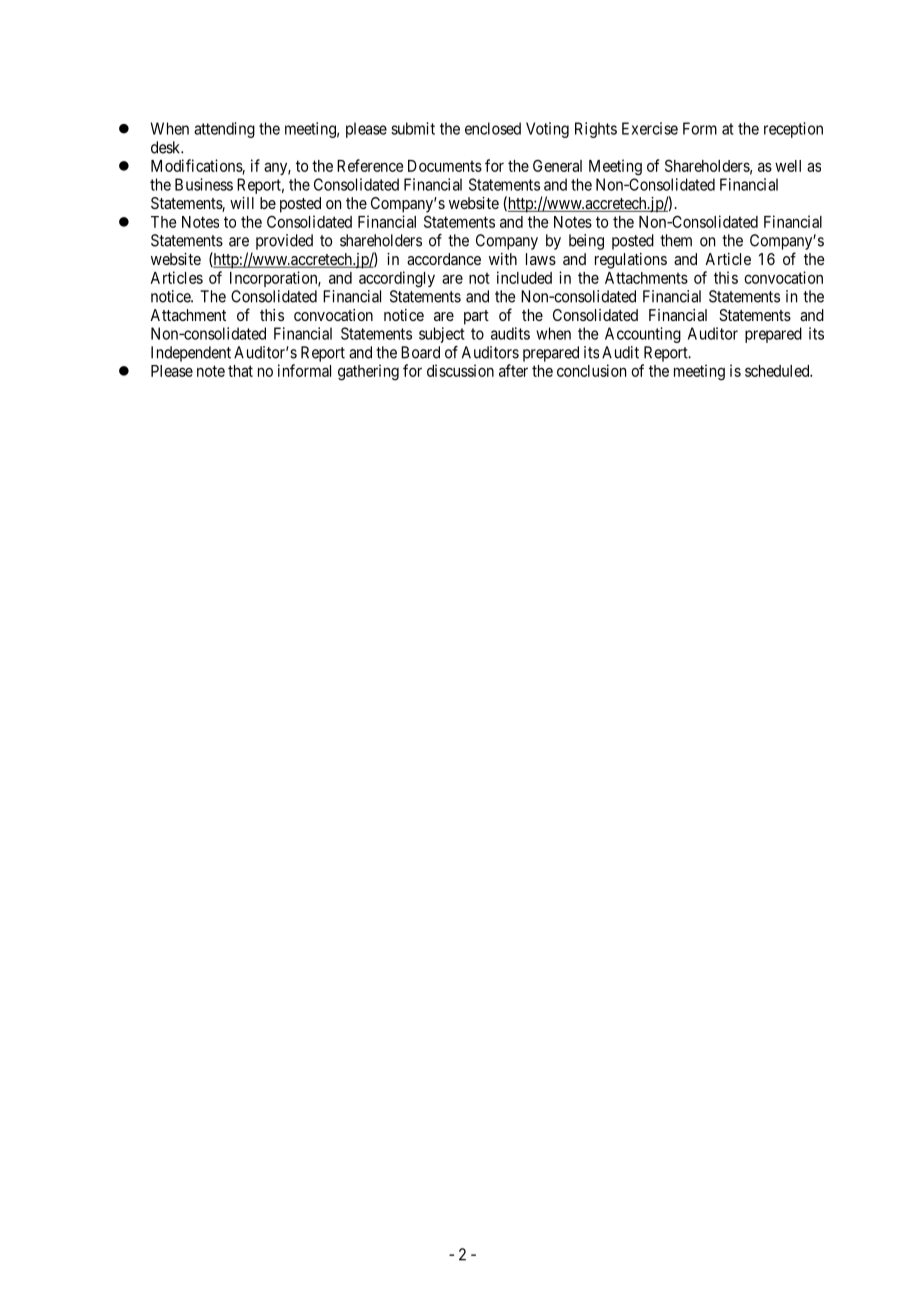 Image resolution: width=924 pixels, height=1308 pixels. What do you see at coordinates (793, 130) in the page?
I see `reception` at bounding box center [793, 130].
